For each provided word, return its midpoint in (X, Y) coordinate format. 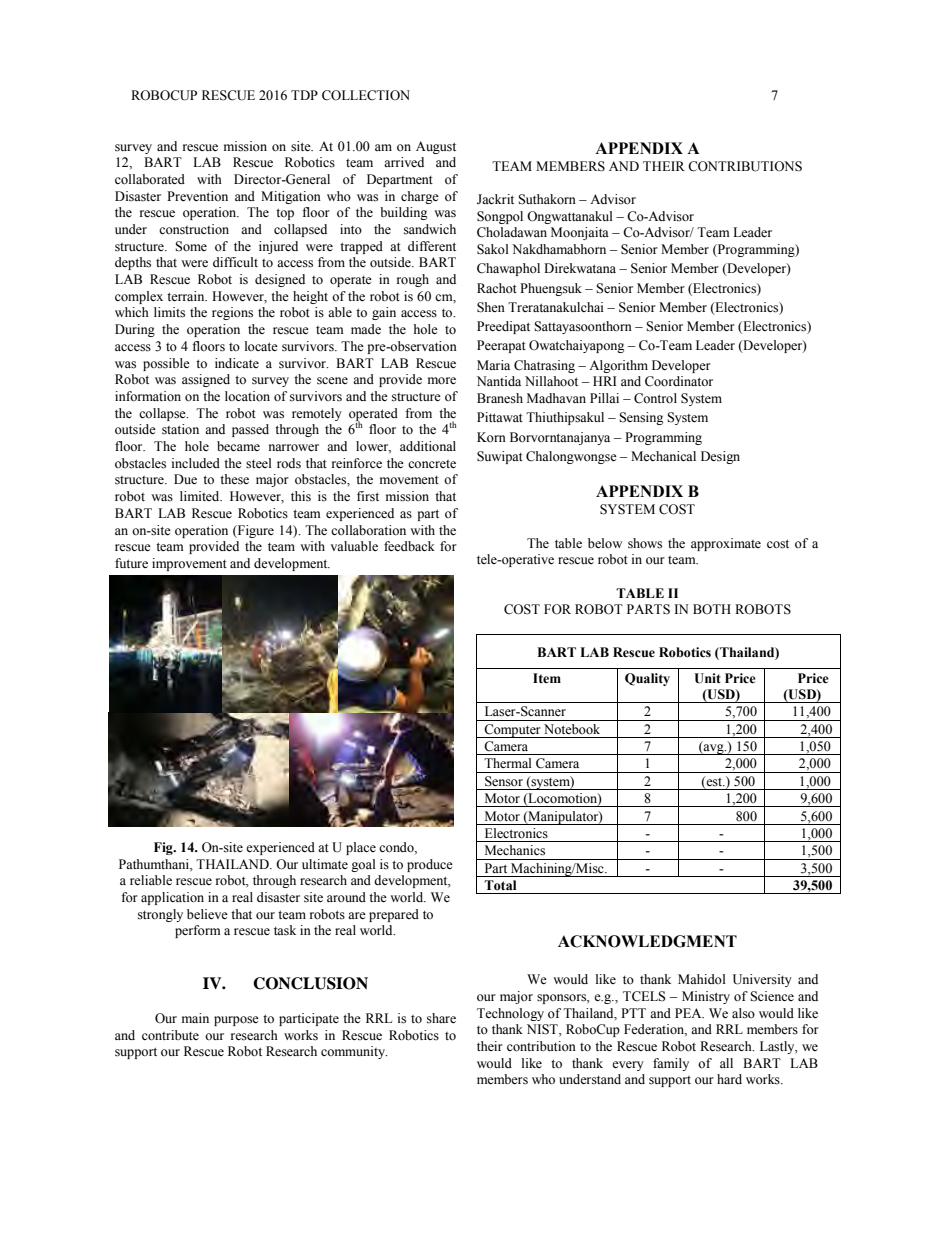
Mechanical (663, 456)
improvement (189, 564)
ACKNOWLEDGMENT (647, 941)
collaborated (150, 179)
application (172, 898)
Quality (647, 679)
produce (430, 865)
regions (232, 313)
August (436, 147)
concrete (432, 464)
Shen (491, 307)
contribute (170, 1035)
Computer (512, 731)
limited (201, 496)
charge (420, 197)
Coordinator (679, 381)
